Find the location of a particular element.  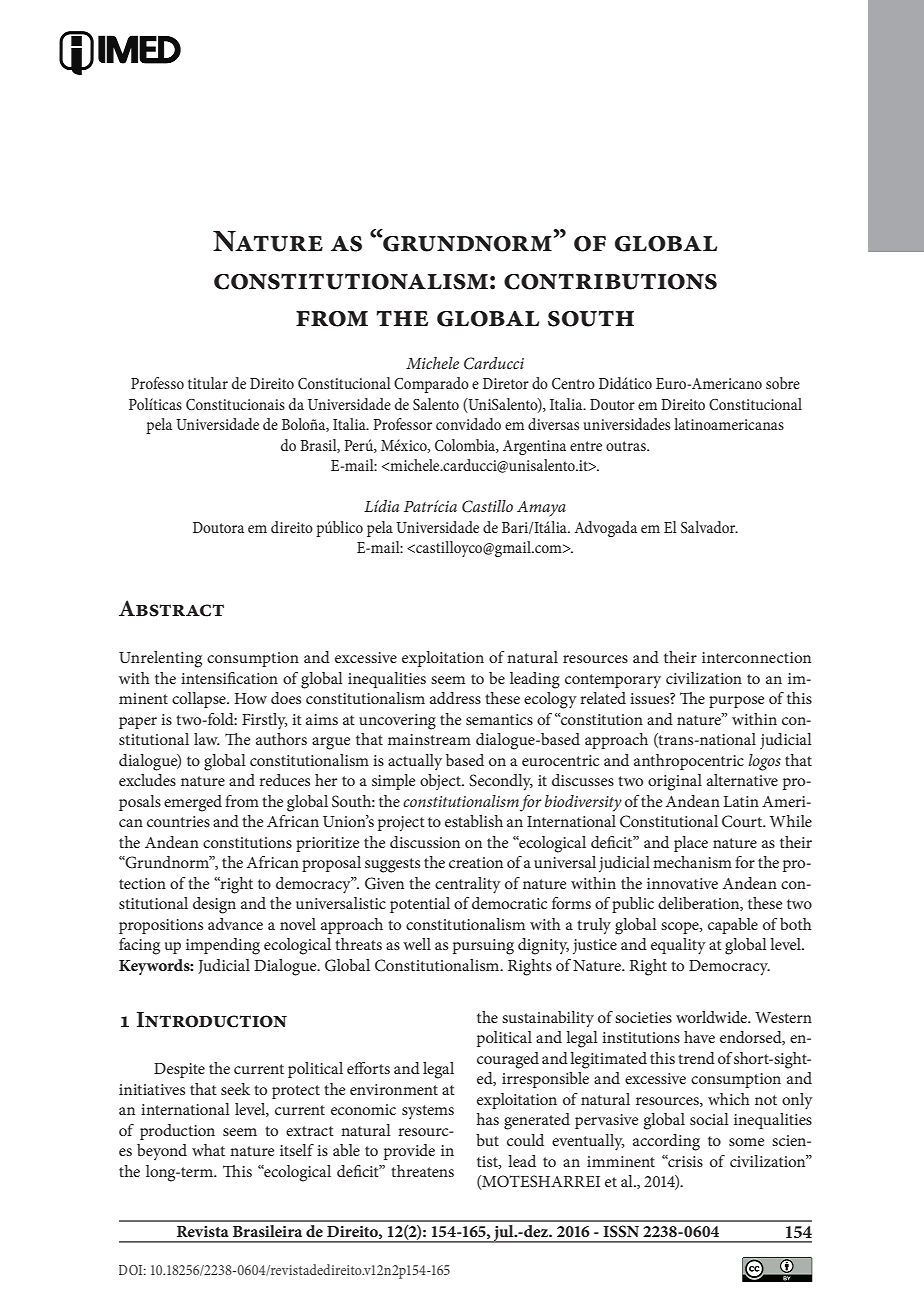

what is located at coordinates (208, 1150).
